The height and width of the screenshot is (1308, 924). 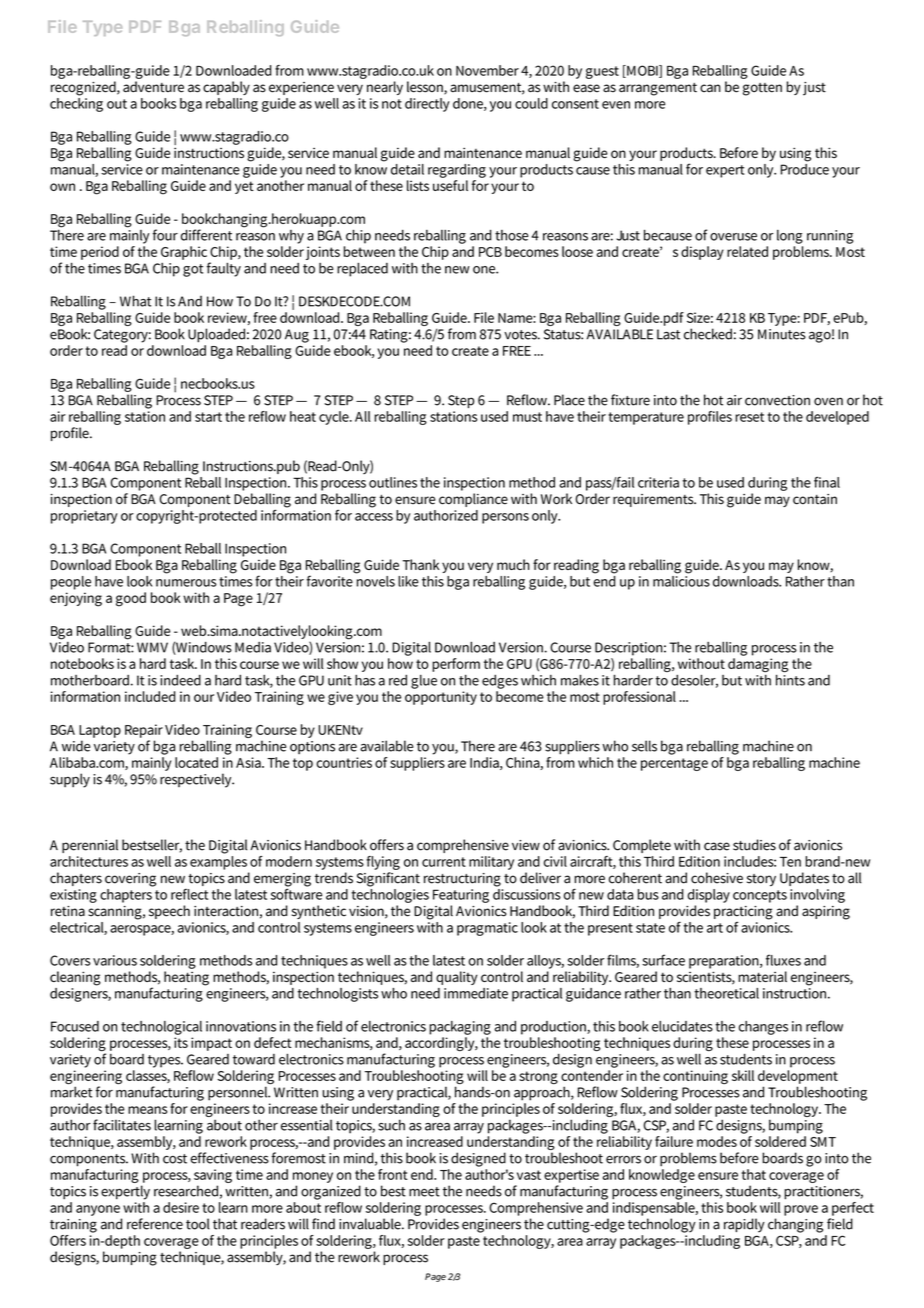 I want to click on adventure, so click(x=153, y=87).
